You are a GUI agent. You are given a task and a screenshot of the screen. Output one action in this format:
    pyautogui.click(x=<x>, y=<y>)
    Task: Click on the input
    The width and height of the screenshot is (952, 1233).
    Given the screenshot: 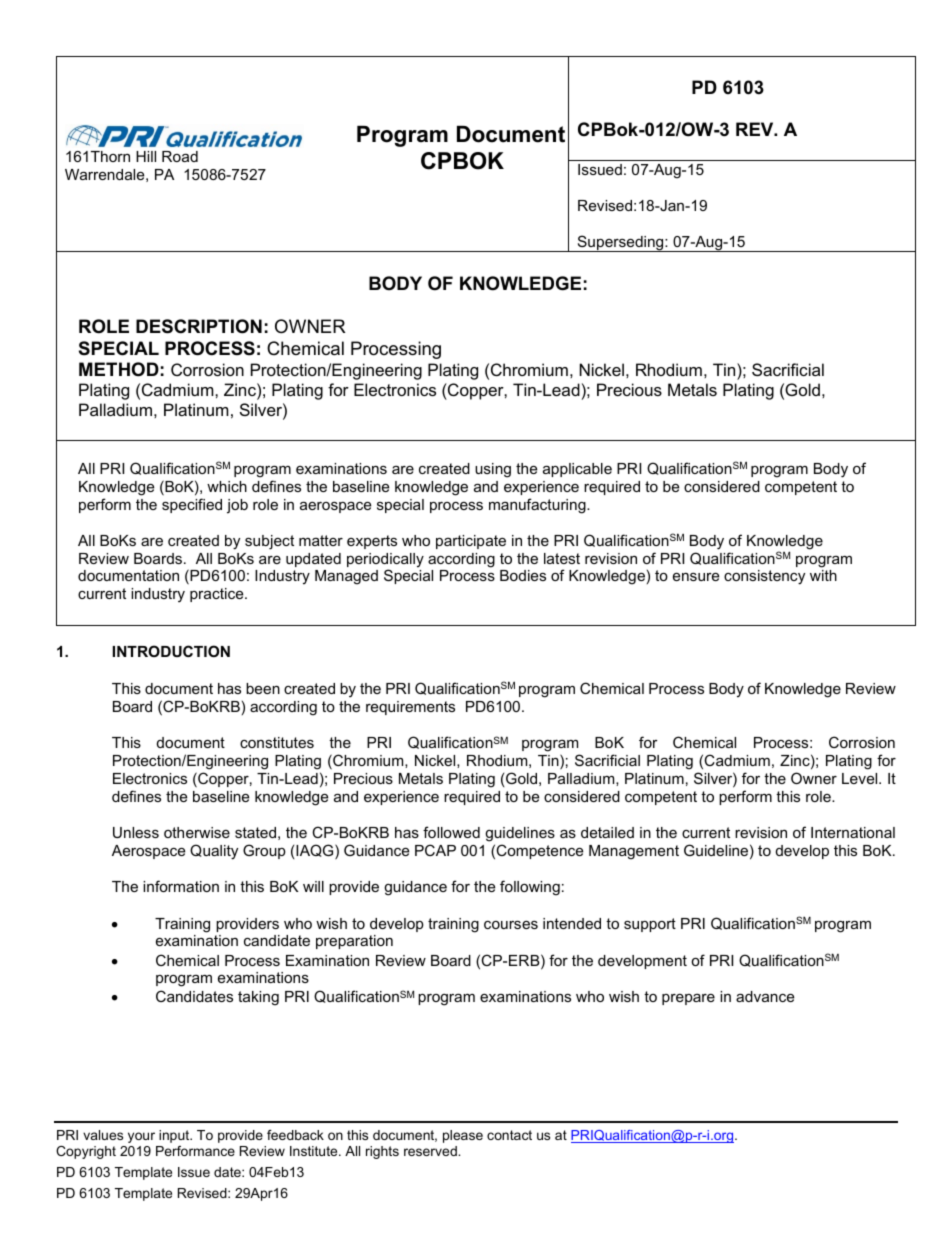 What is the action you would take?
    pyautogui.click(x=175, y=1136)
